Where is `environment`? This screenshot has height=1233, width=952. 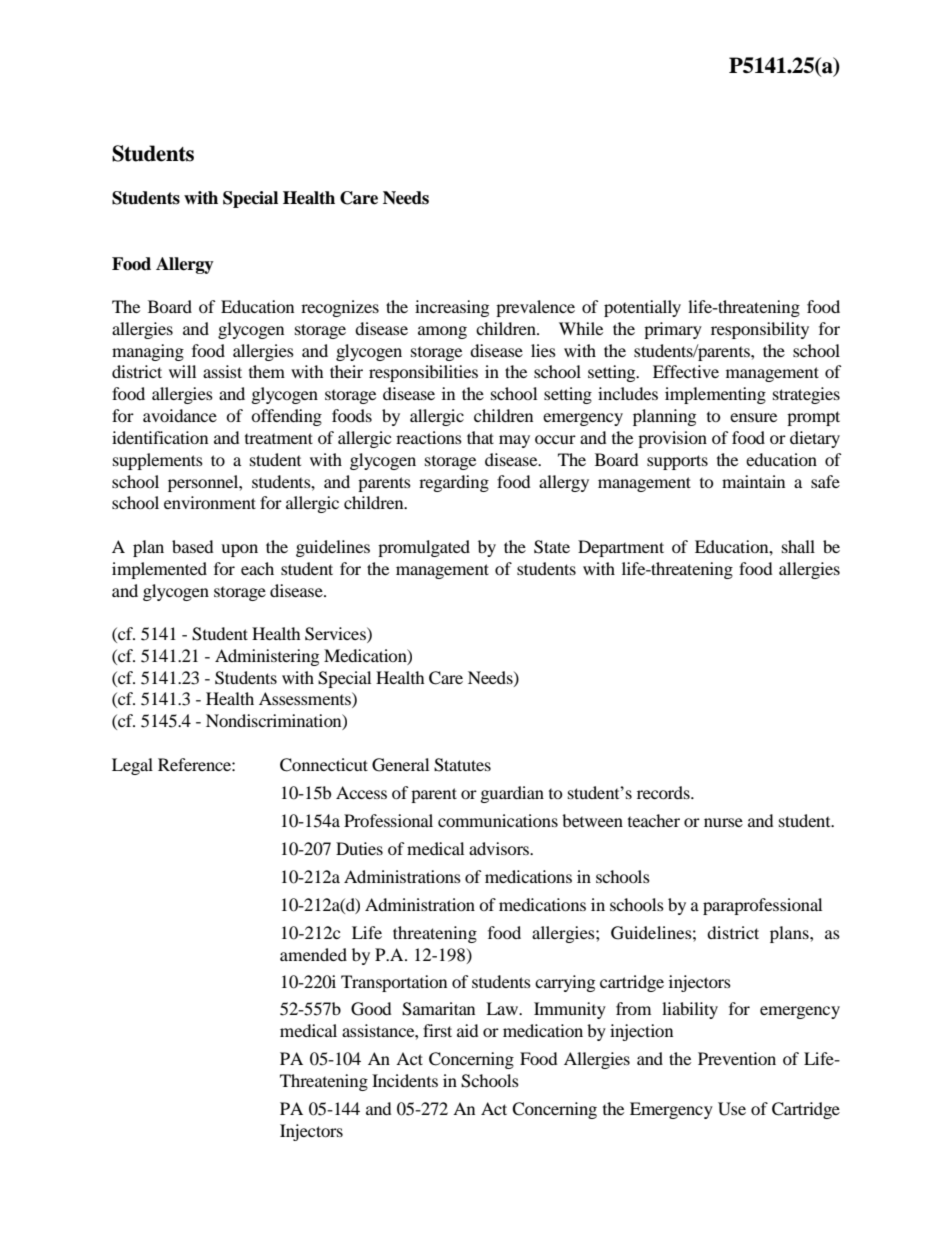
environment is located at coordinates (210, 502).
